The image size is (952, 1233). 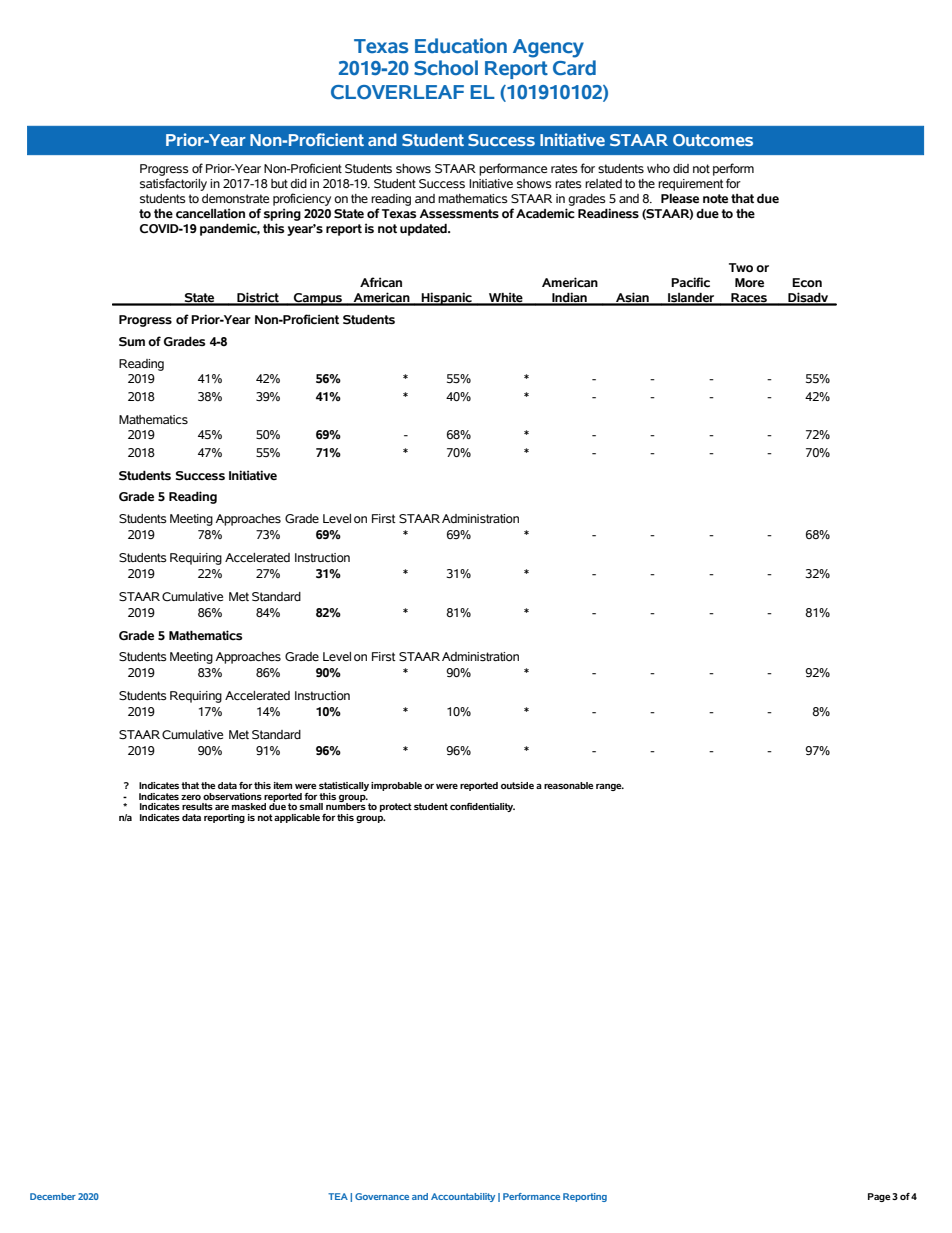 I want to click on Outcomes, so click(x=713, y=140).
